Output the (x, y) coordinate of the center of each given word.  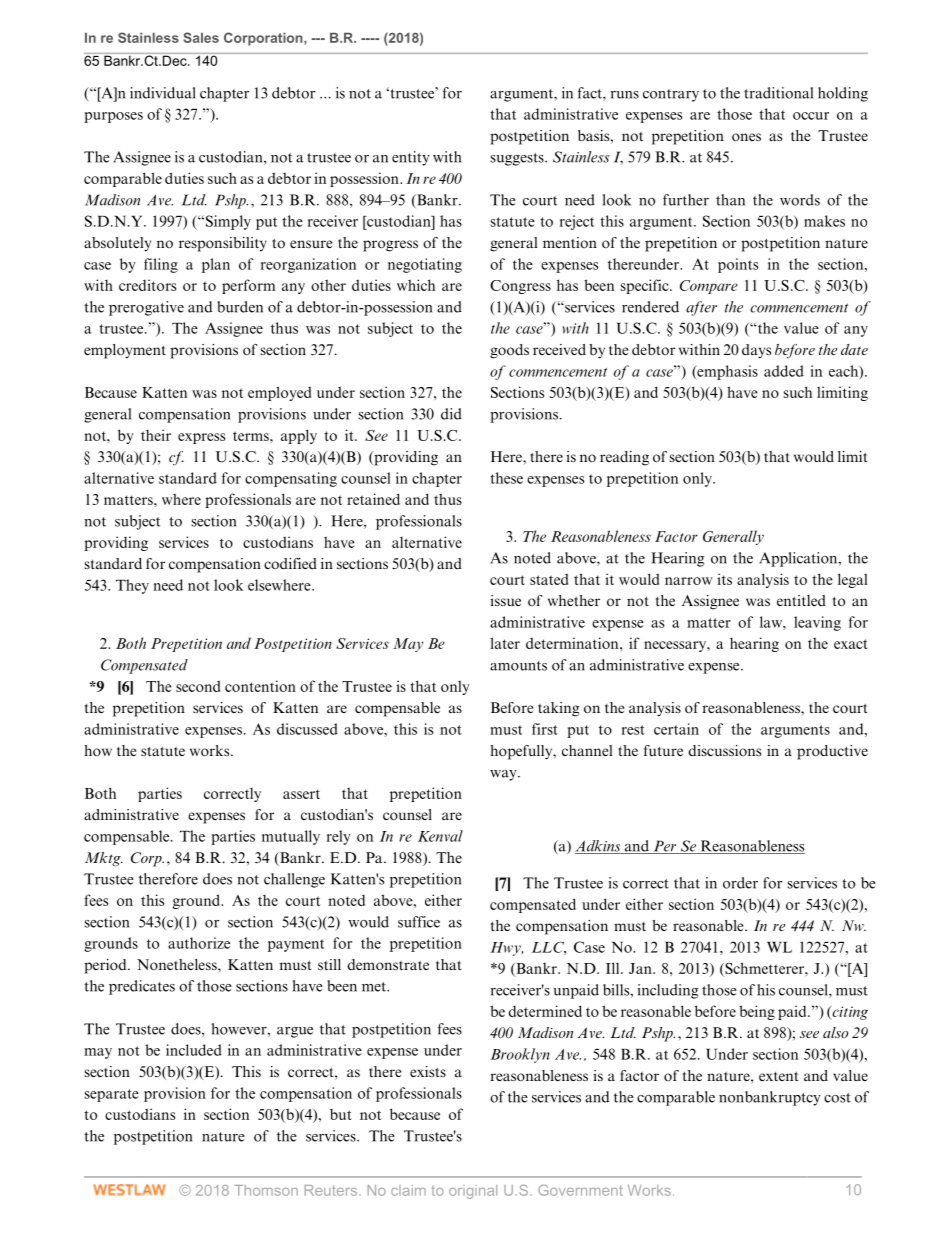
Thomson (266, 1190)
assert (301, 794)
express (201, 438)
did (451, 414)
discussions (724, 750)
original (473, 1192)
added (784, 371)
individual (163, 93)
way (504, 775)
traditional (778, 93)
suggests (518, 159)
